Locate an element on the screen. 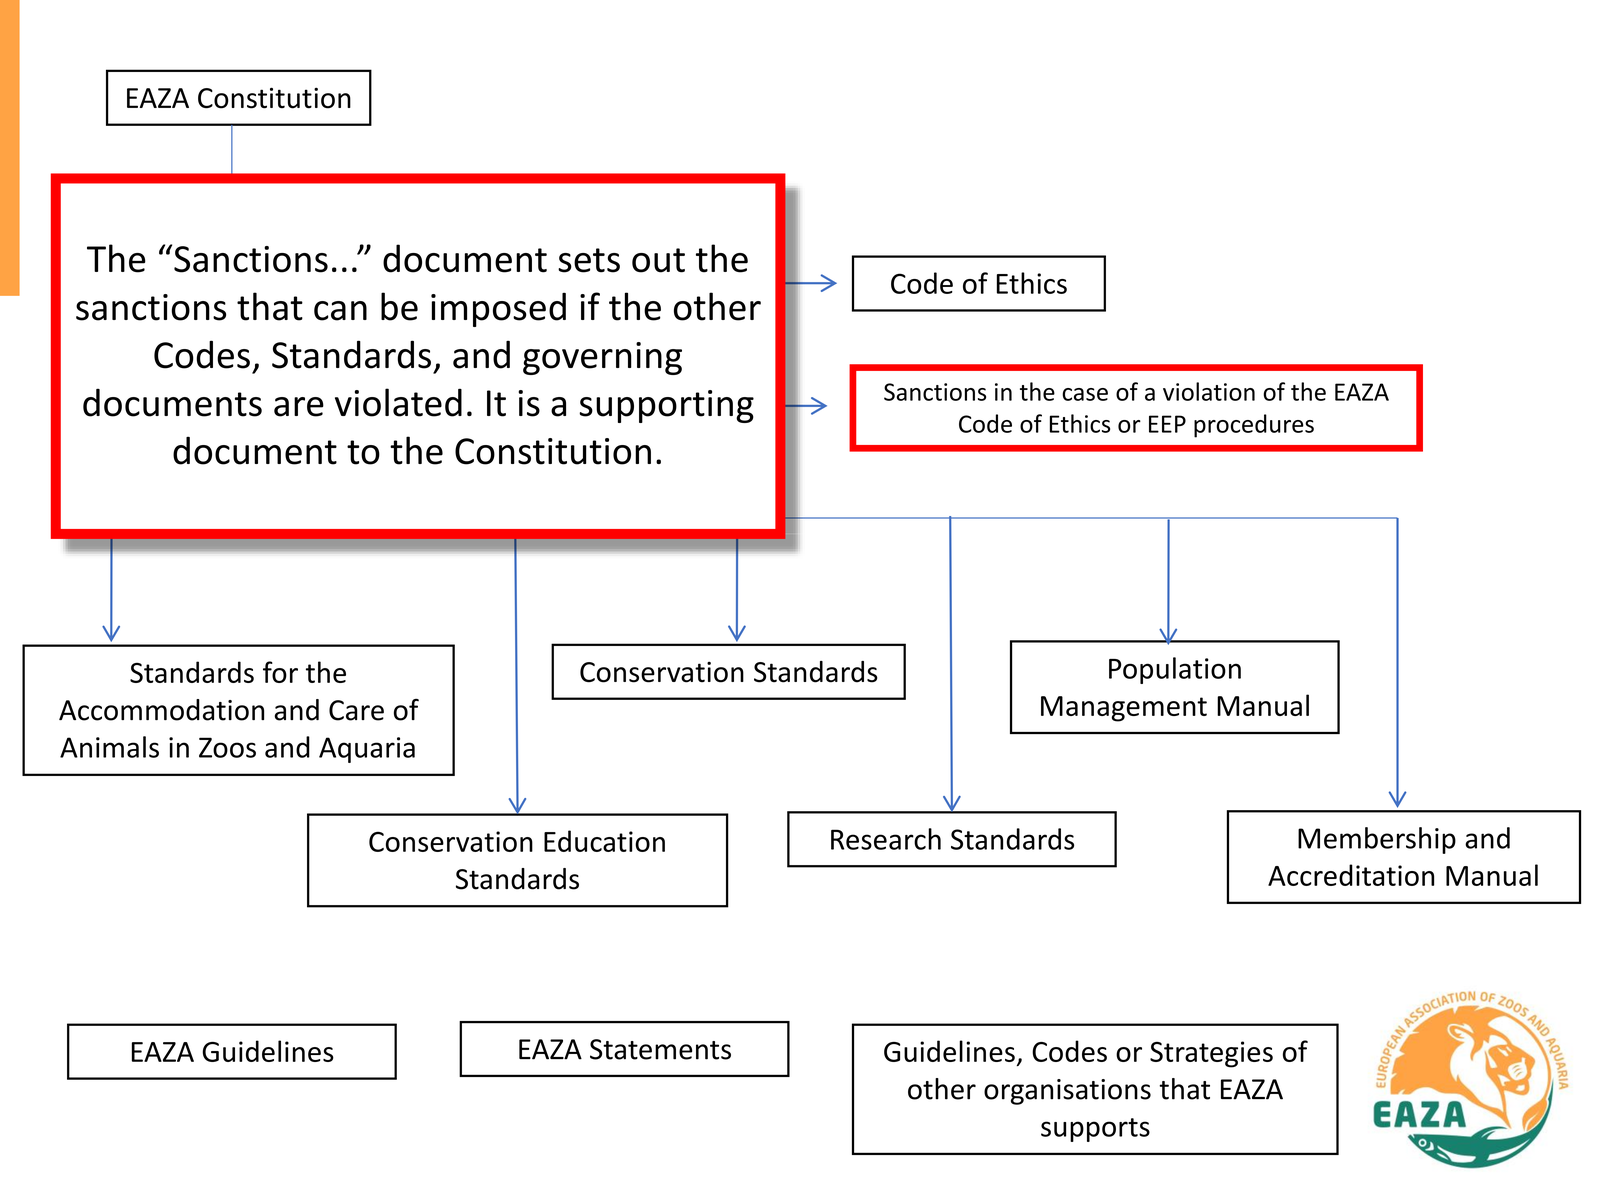  Population is located at coordinates (1175, 670).
